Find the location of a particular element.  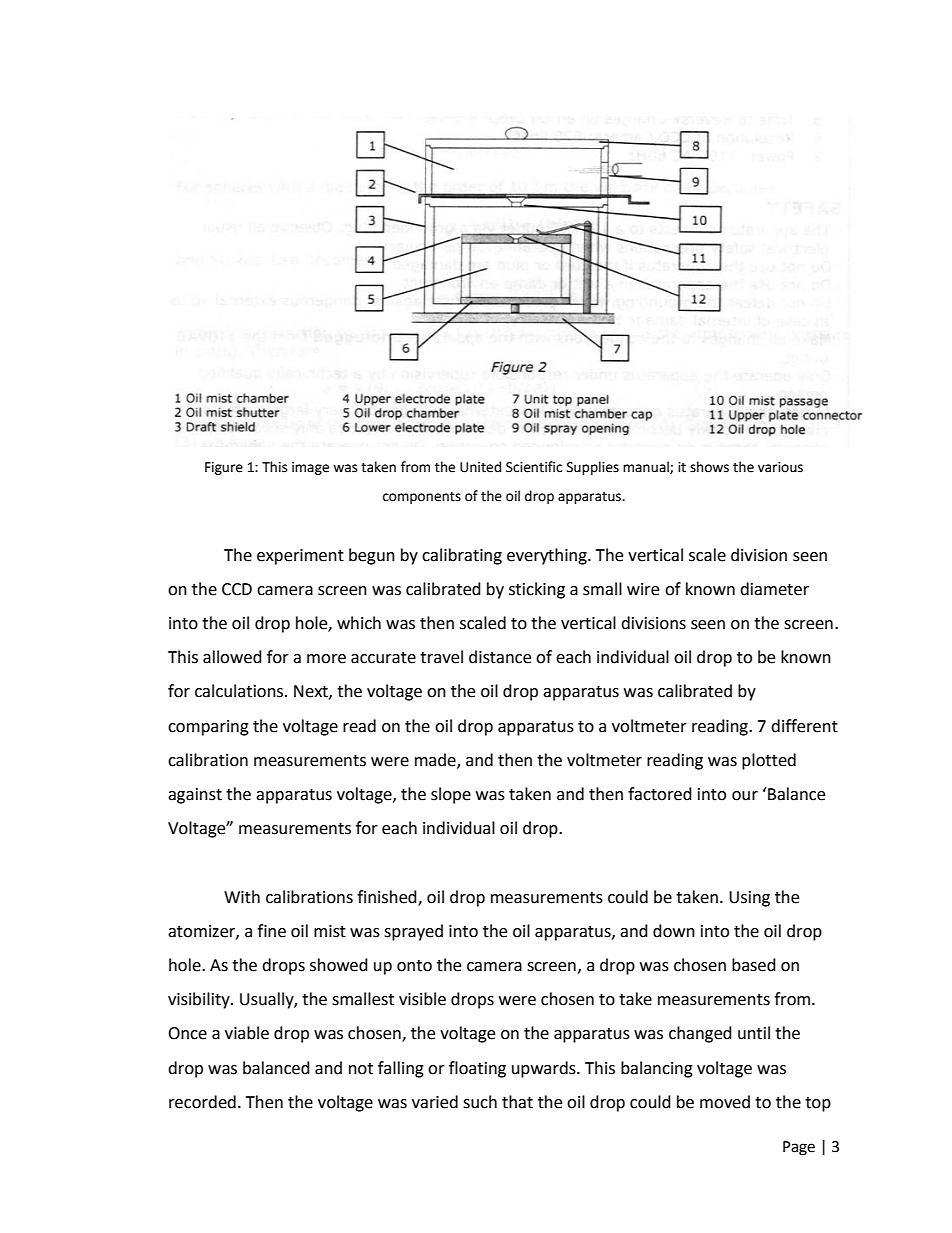

moved is located at coordinates (725, 1102).
